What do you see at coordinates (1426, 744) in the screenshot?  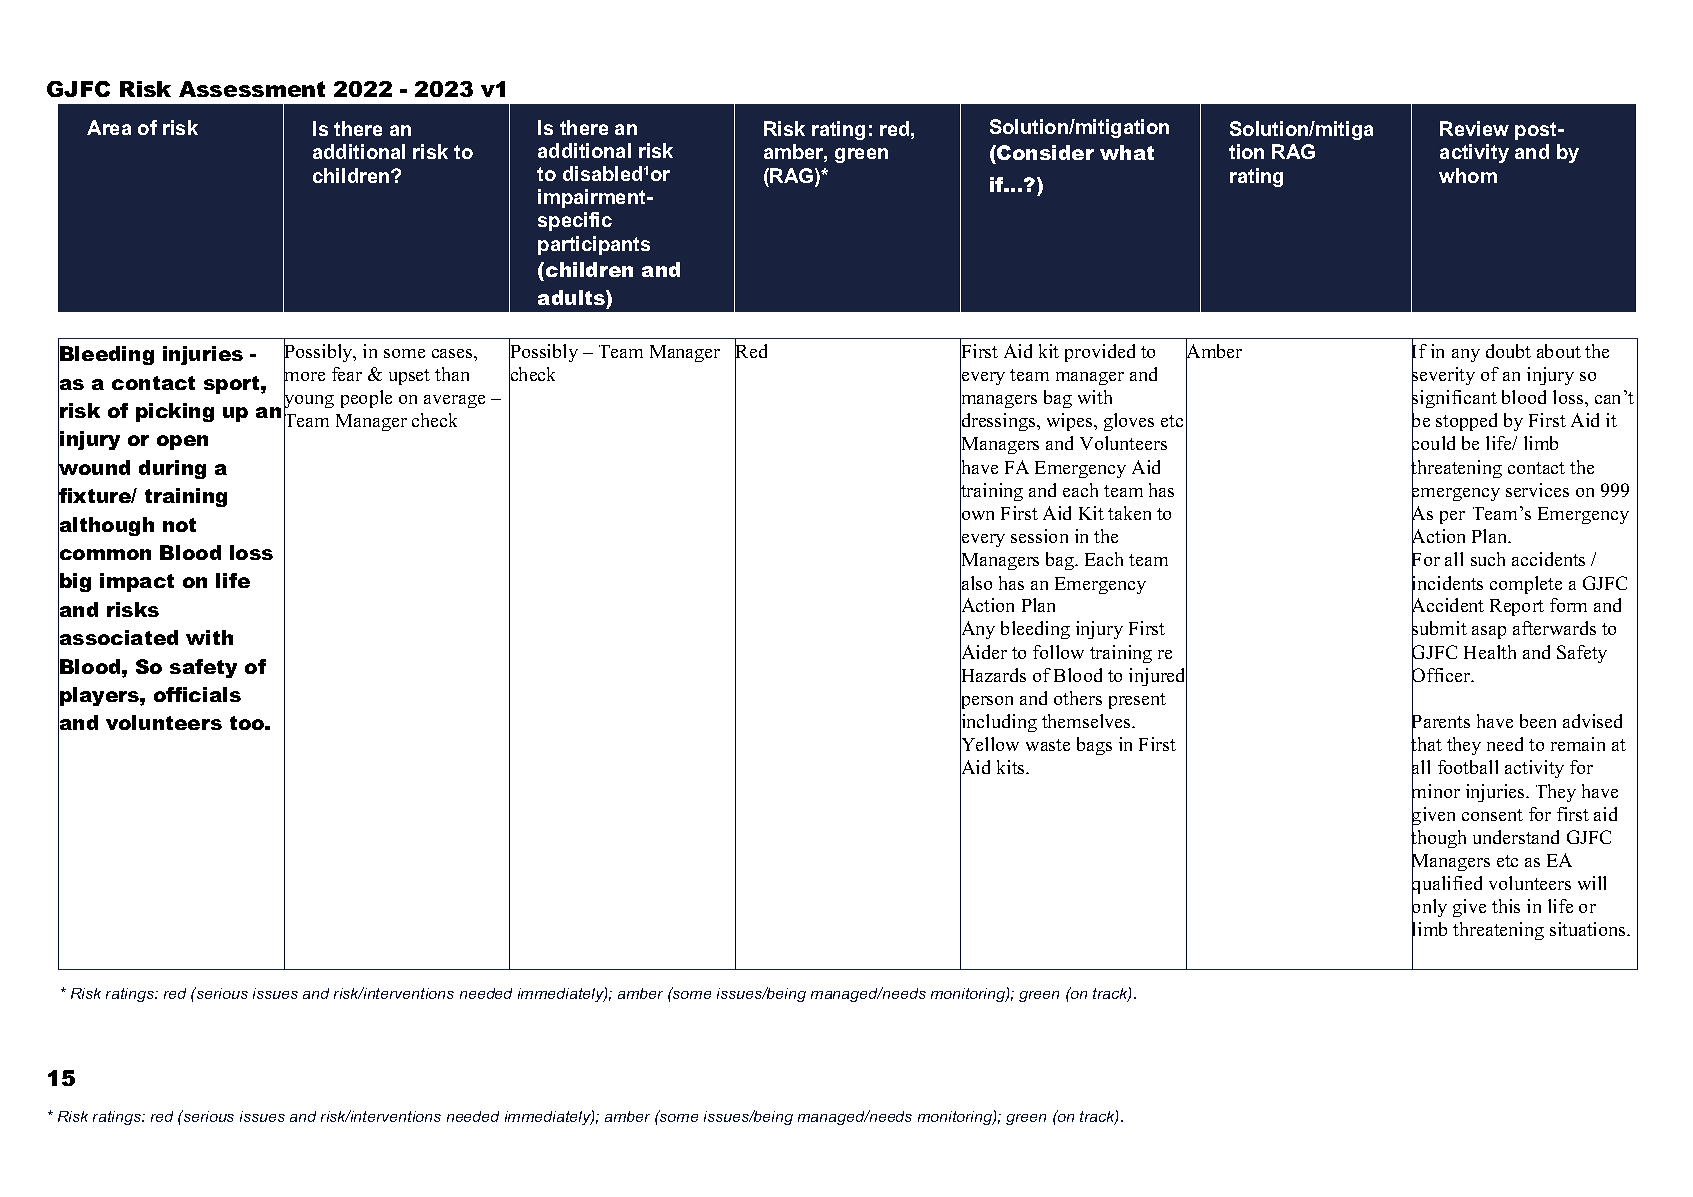 I see `that` at bounding box center [1426, 744].
